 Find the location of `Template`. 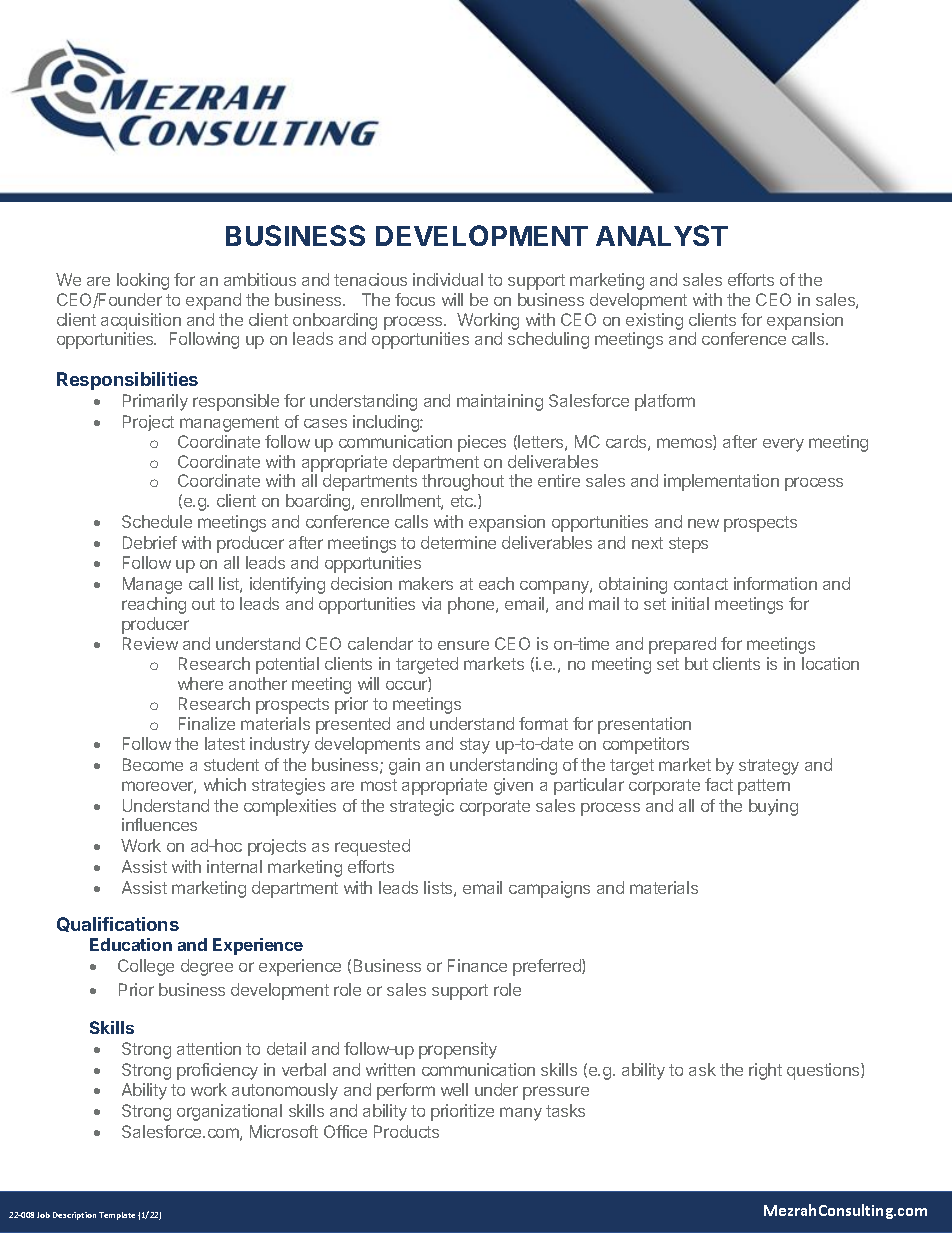

Template is located at coordinates (117, 1216).
